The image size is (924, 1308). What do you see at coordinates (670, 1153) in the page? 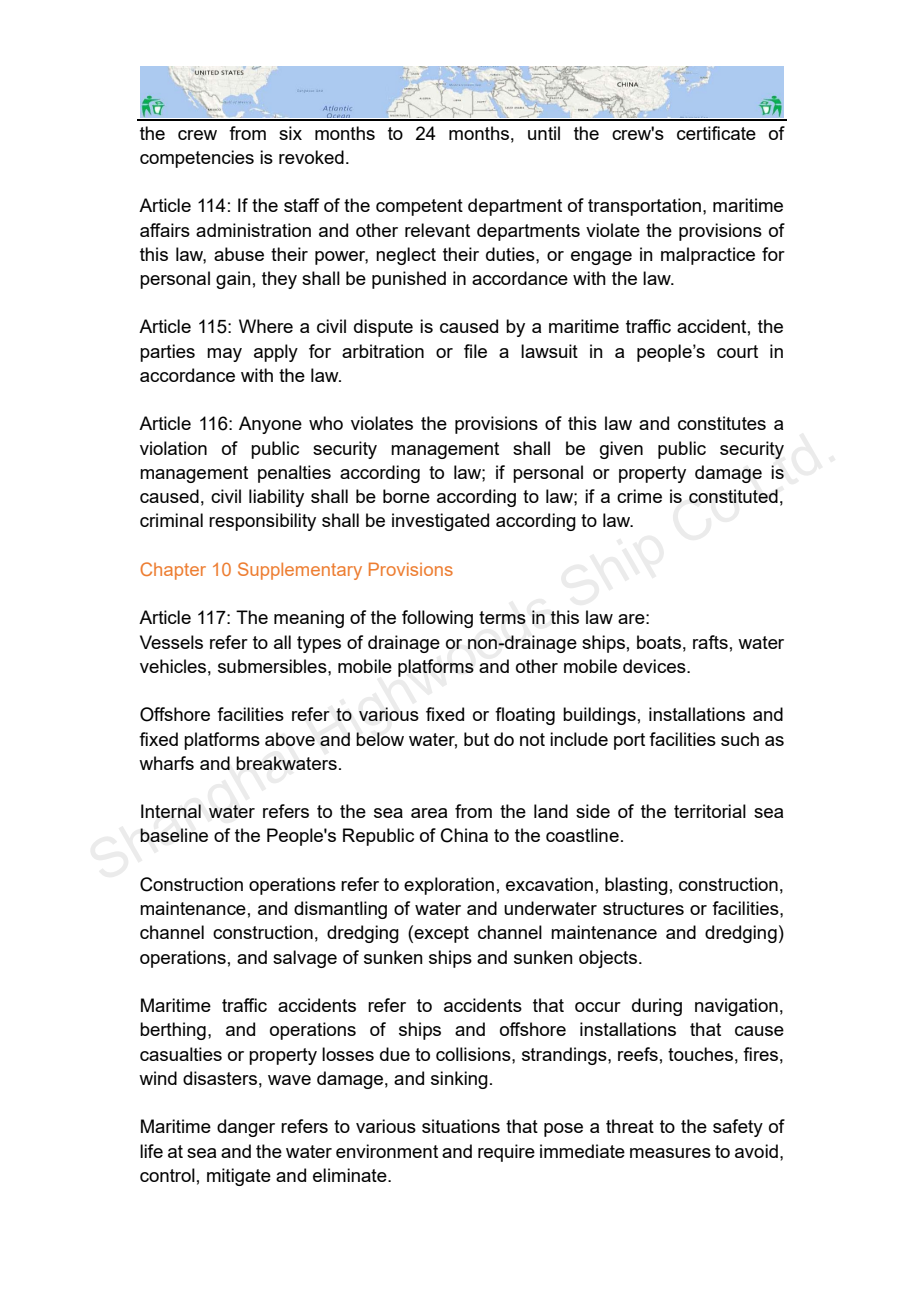
I see `measures` at bounding box center [670, 1153].
